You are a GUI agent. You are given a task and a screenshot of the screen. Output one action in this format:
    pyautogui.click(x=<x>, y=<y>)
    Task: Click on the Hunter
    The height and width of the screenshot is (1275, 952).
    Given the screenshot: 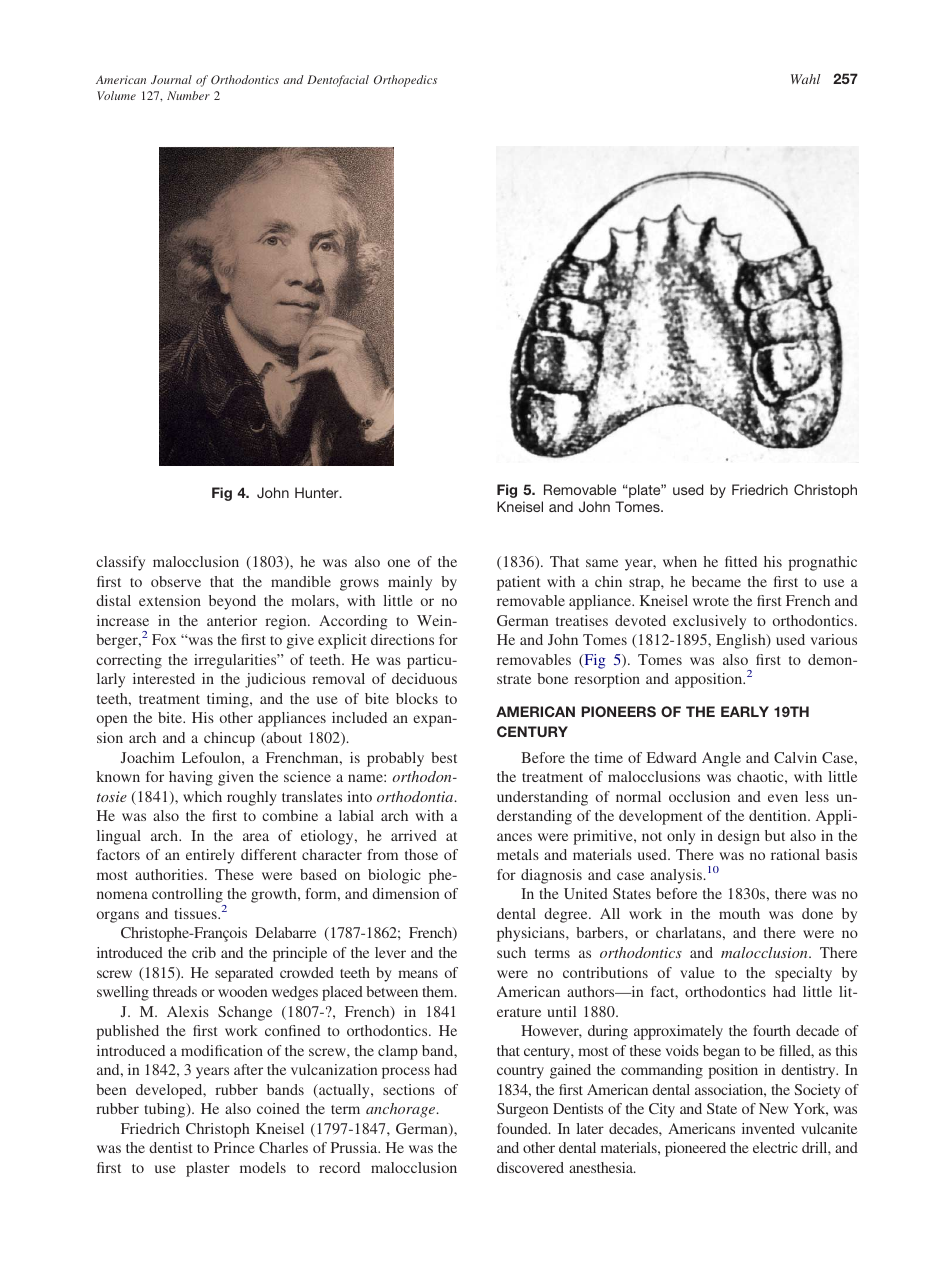 What is the action you would take?
    pyautogui.click(x=318, y=492)
